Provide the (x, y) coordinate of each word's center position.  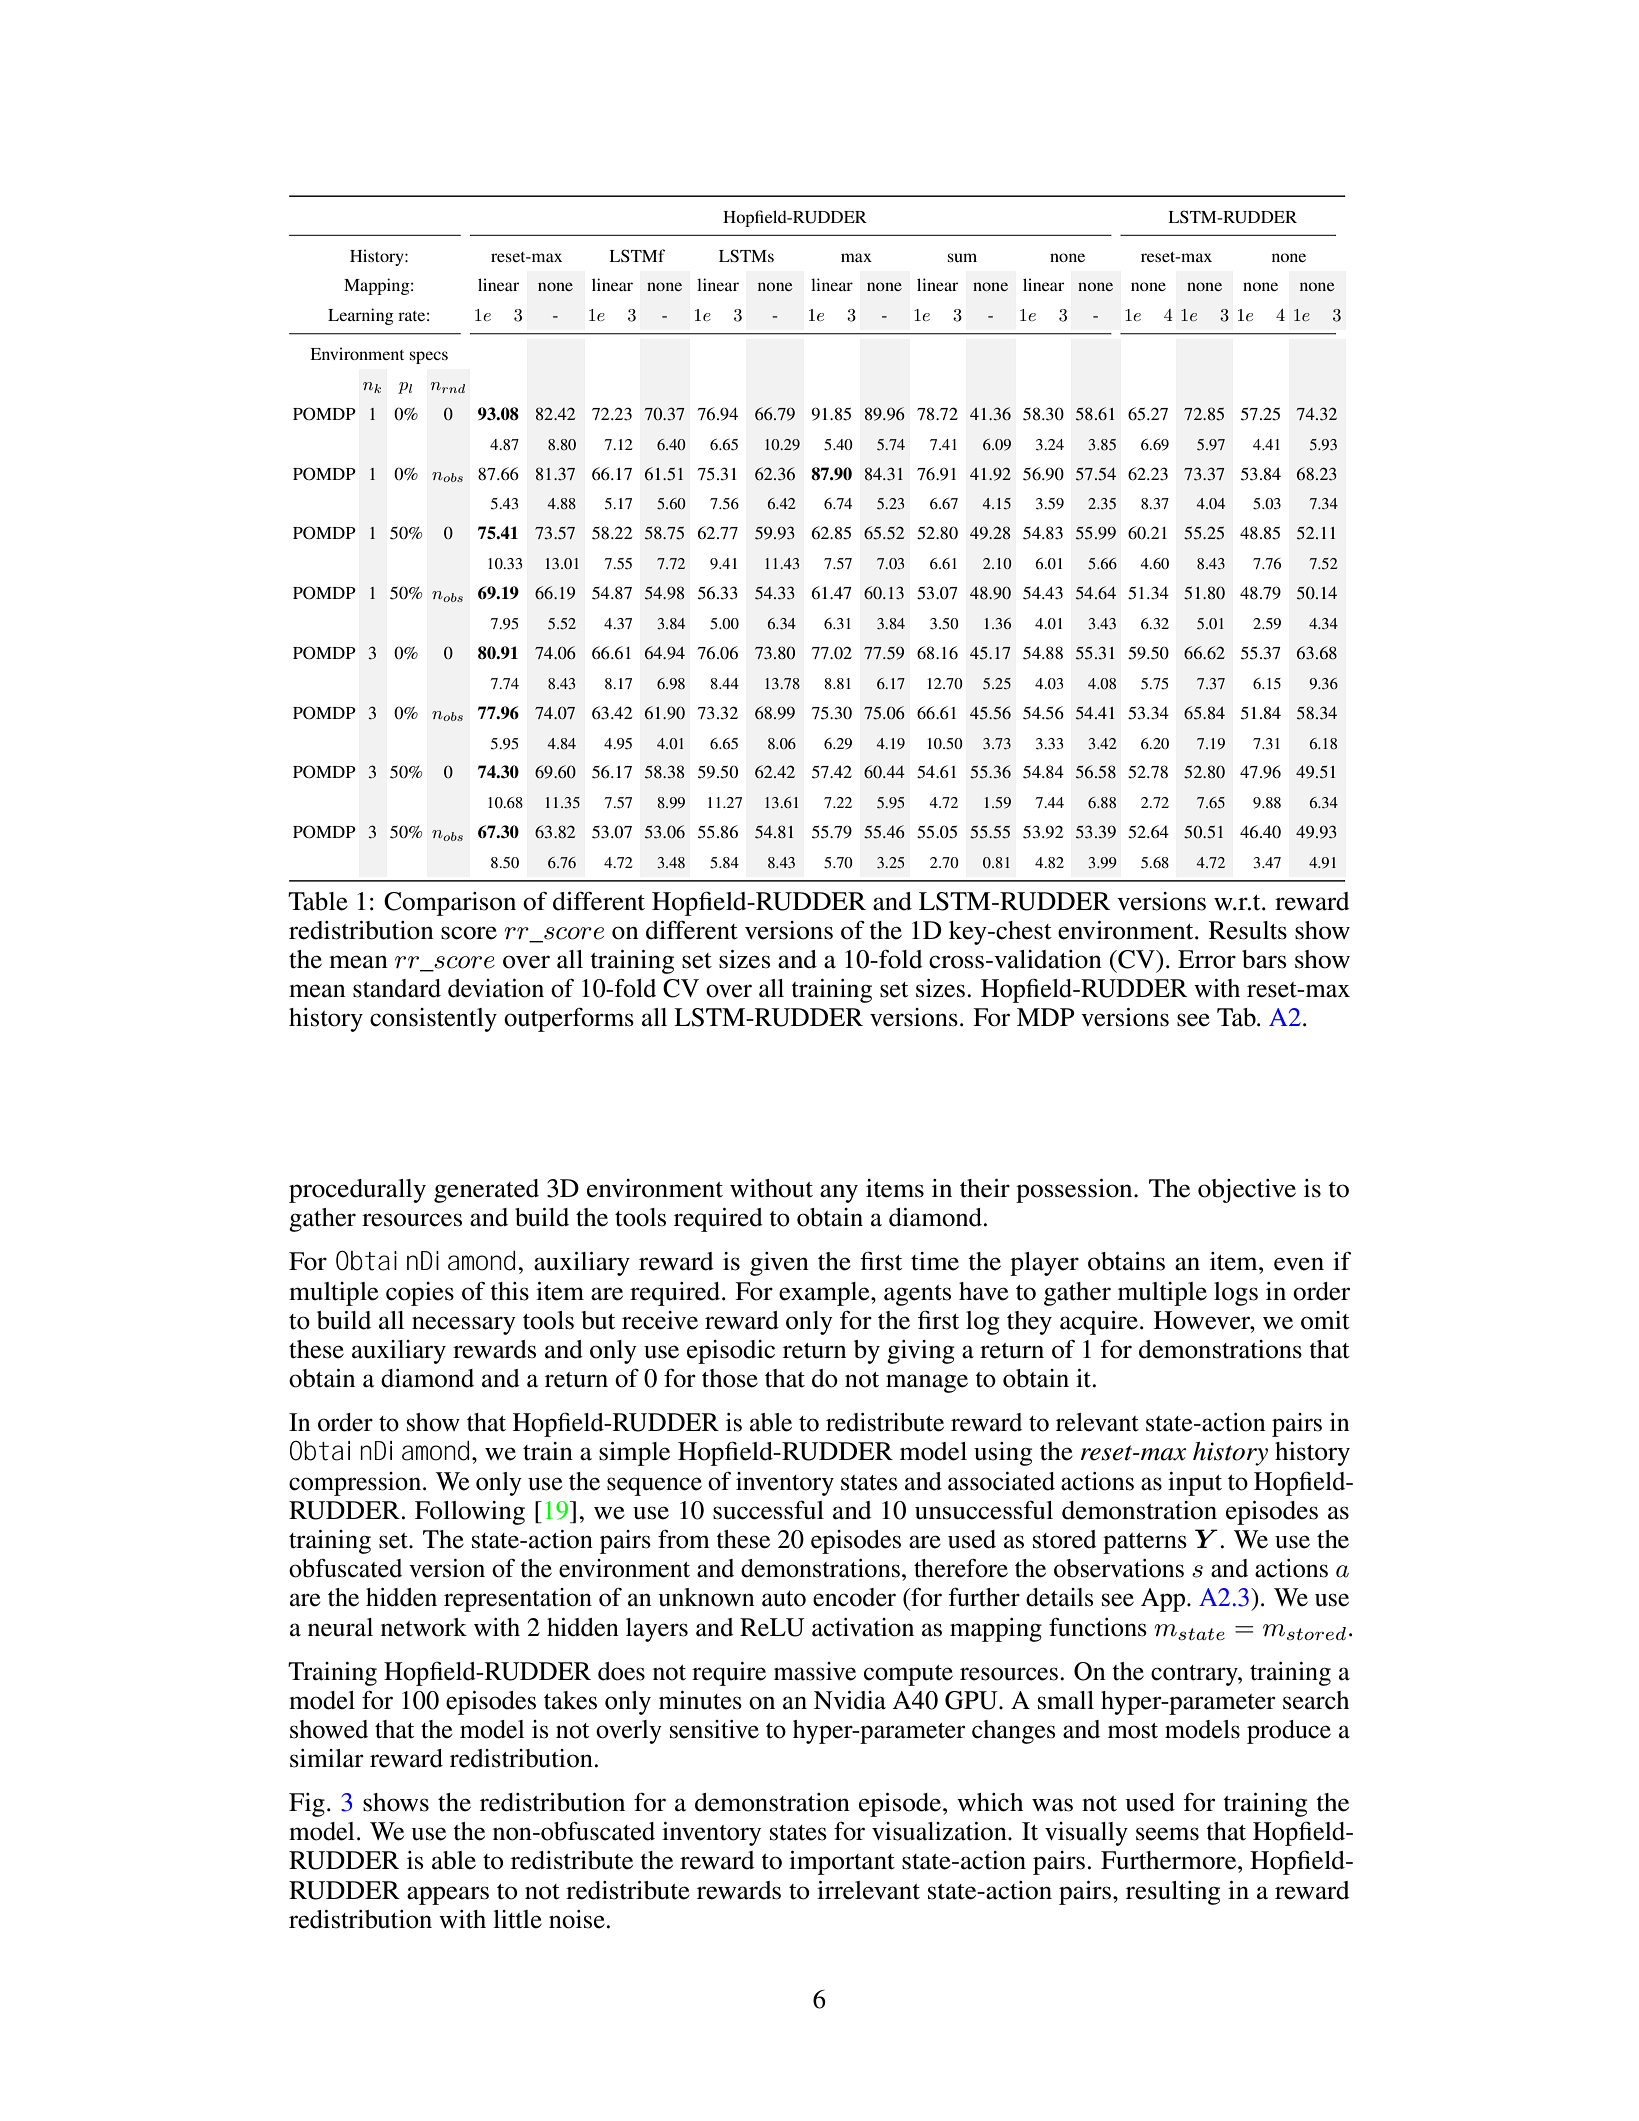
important (842, 1863)
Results (1248, 930)
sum (962, 257)
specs (429, 357)
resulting (1173, 1893)
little (517, 1919)
